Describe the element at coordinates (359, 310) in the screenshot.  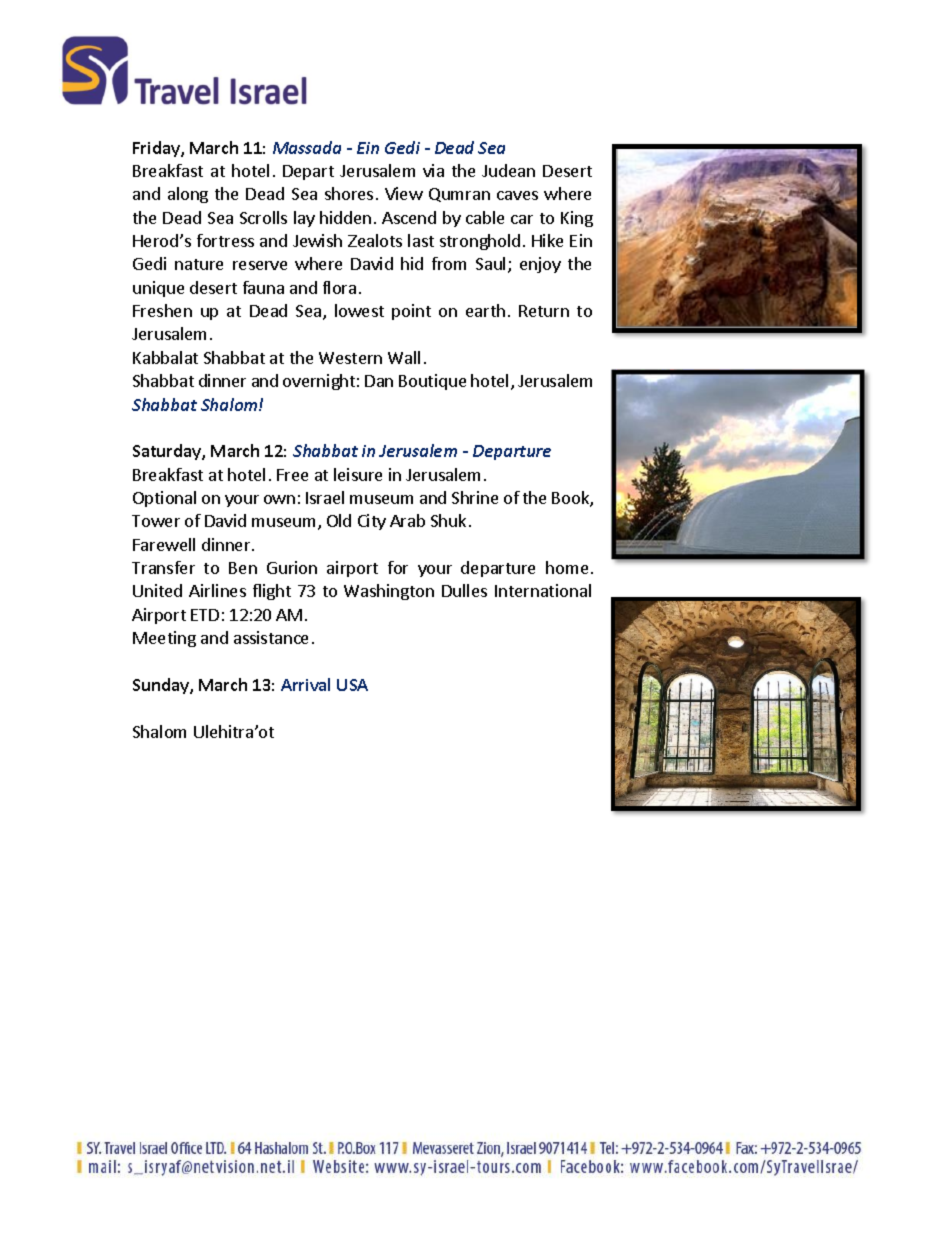
I see `lowest` at that location.
